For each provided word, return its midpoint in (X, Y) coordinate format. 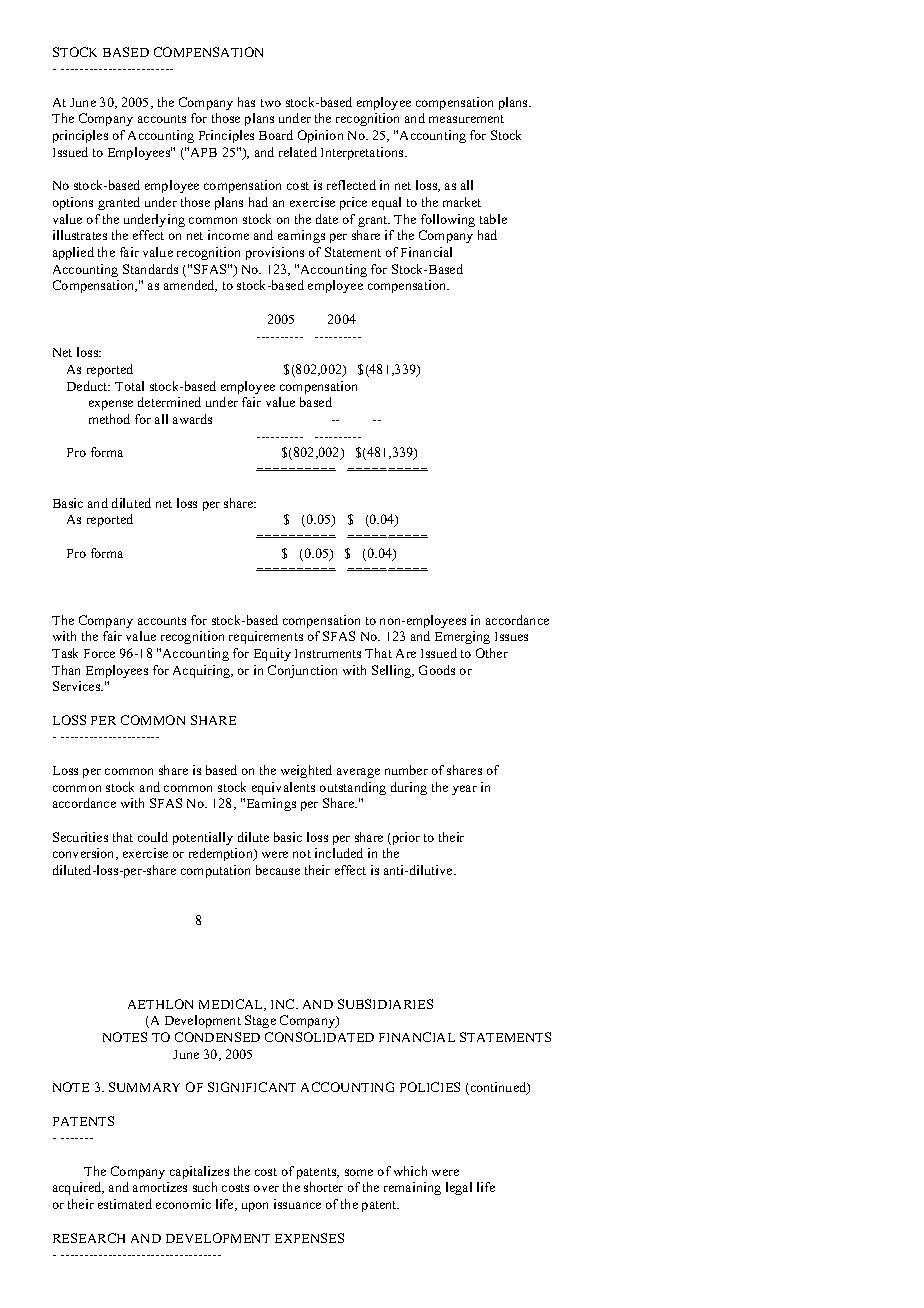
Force (99, 653)
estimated (125, 1204)
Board (276, 135)
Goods (437, 670)
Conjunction (302, 671)
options (73, 203)
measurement (466, 119)
